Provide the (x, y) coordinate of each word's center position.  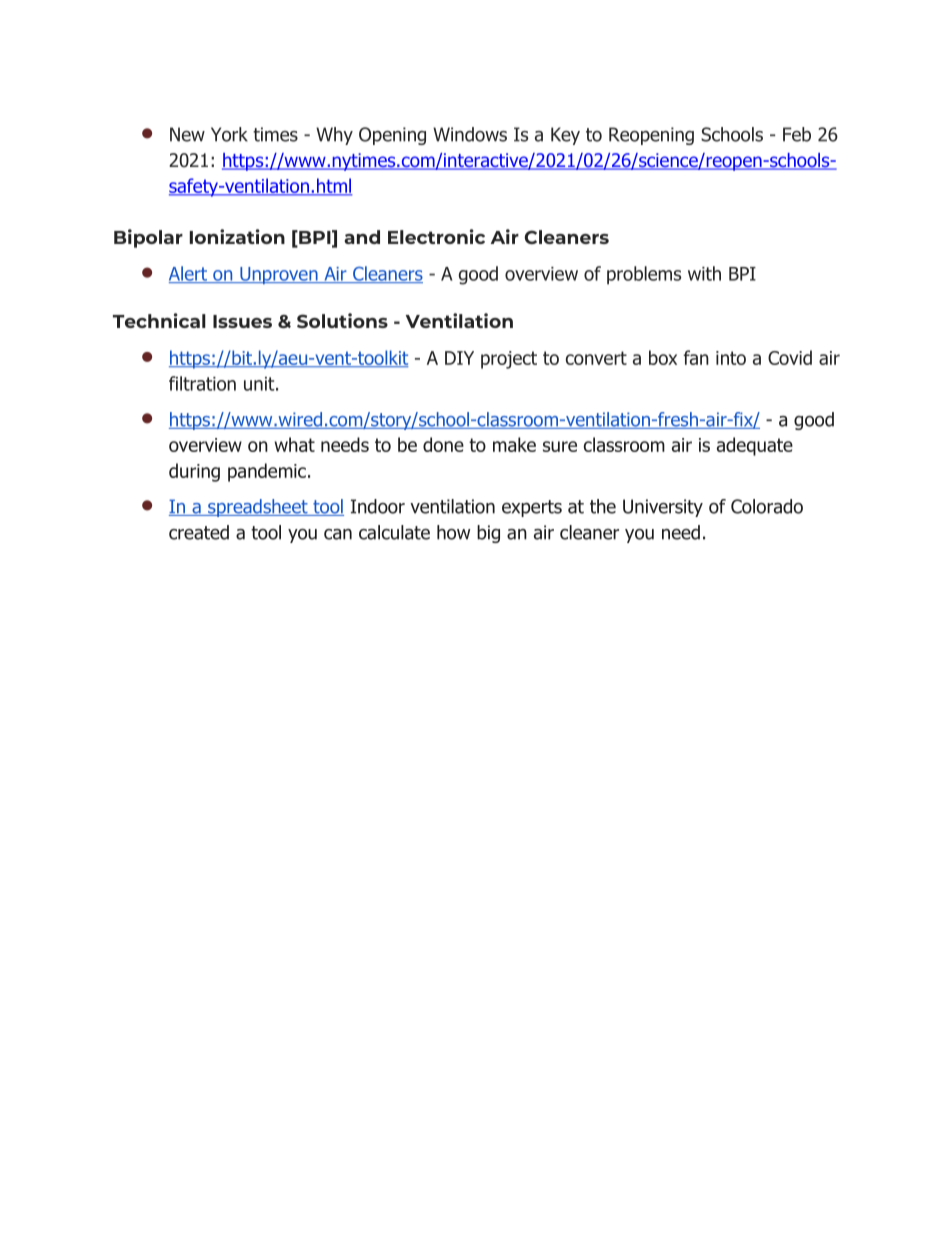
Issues (242, 321)
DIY (459, 358)
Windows (470, 134)
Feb (797, 134)
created (199, 532)
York (229, 134)
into (731, 358)
